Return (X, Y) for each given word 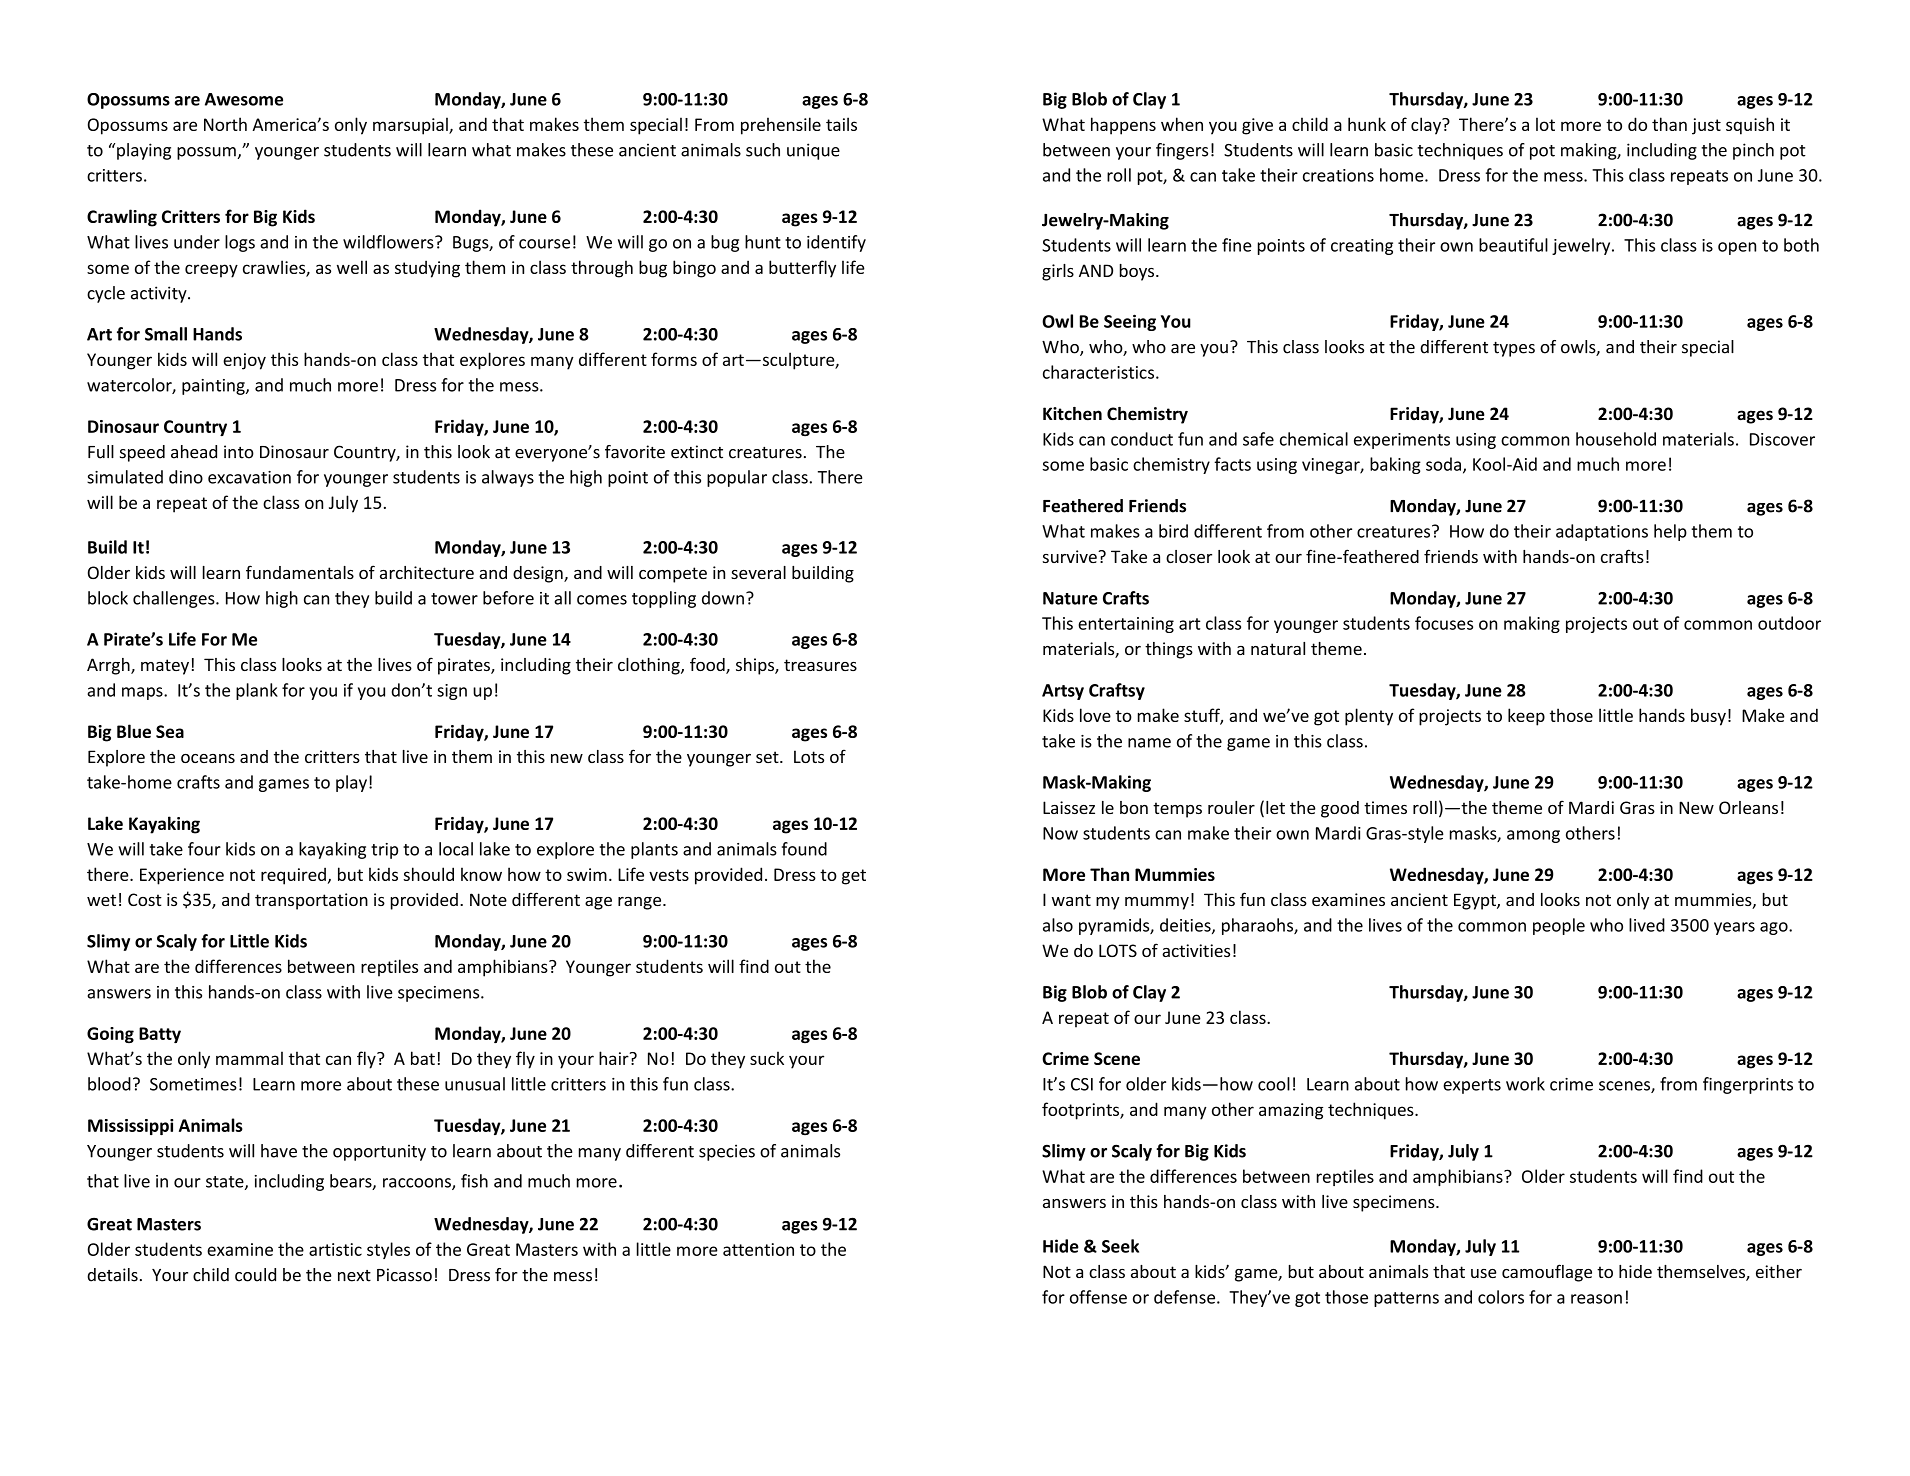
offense (1098, 1297)
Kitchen (1072, 414)
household (1616, 439)
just (1706, 126)
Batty (160, 1035)
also (1058, 925)
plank (257, 691)
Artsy (1063, 692)
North (225, 124)
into (239, 452)
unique (813, 151)
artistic (335, 1249)
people (1559, 926)
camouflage (1547, 1273)
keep (1526, 717)
